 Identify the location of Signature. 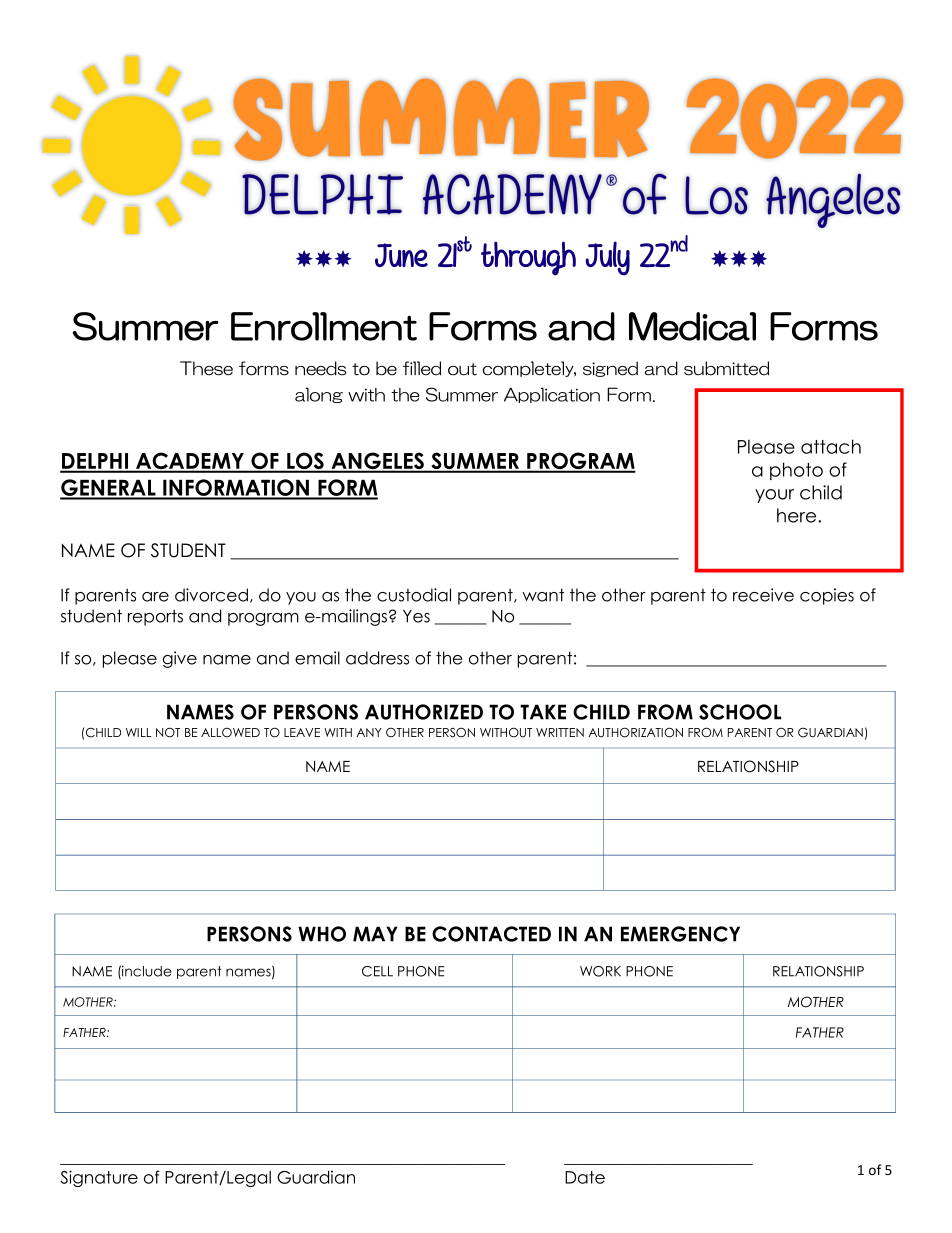
(99, 1178).
